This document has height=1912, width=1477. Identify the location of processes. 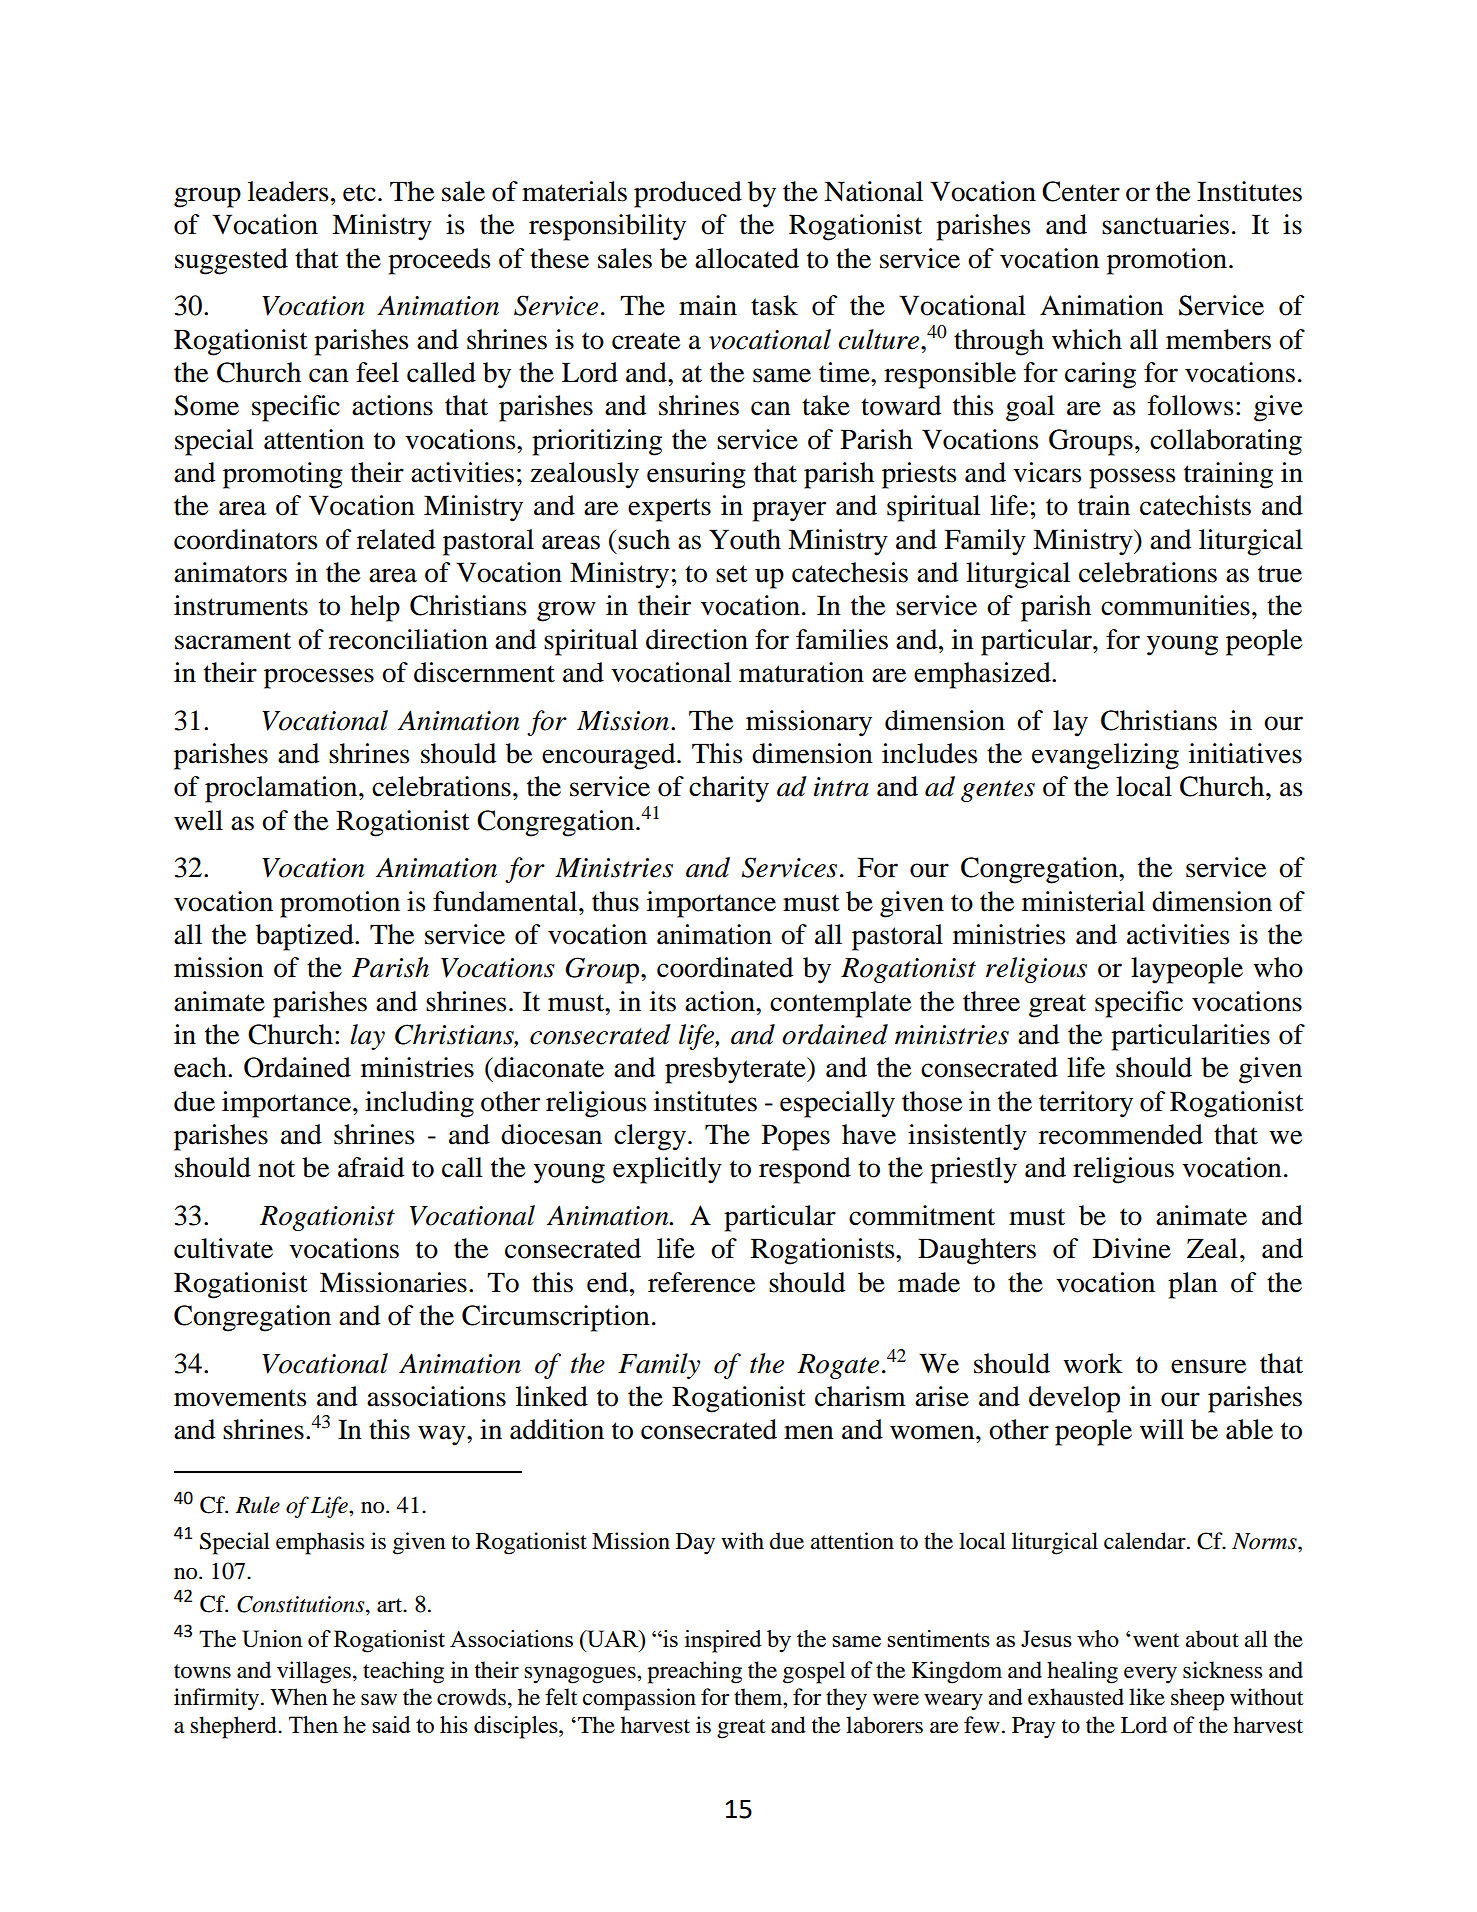
(319, 678).
